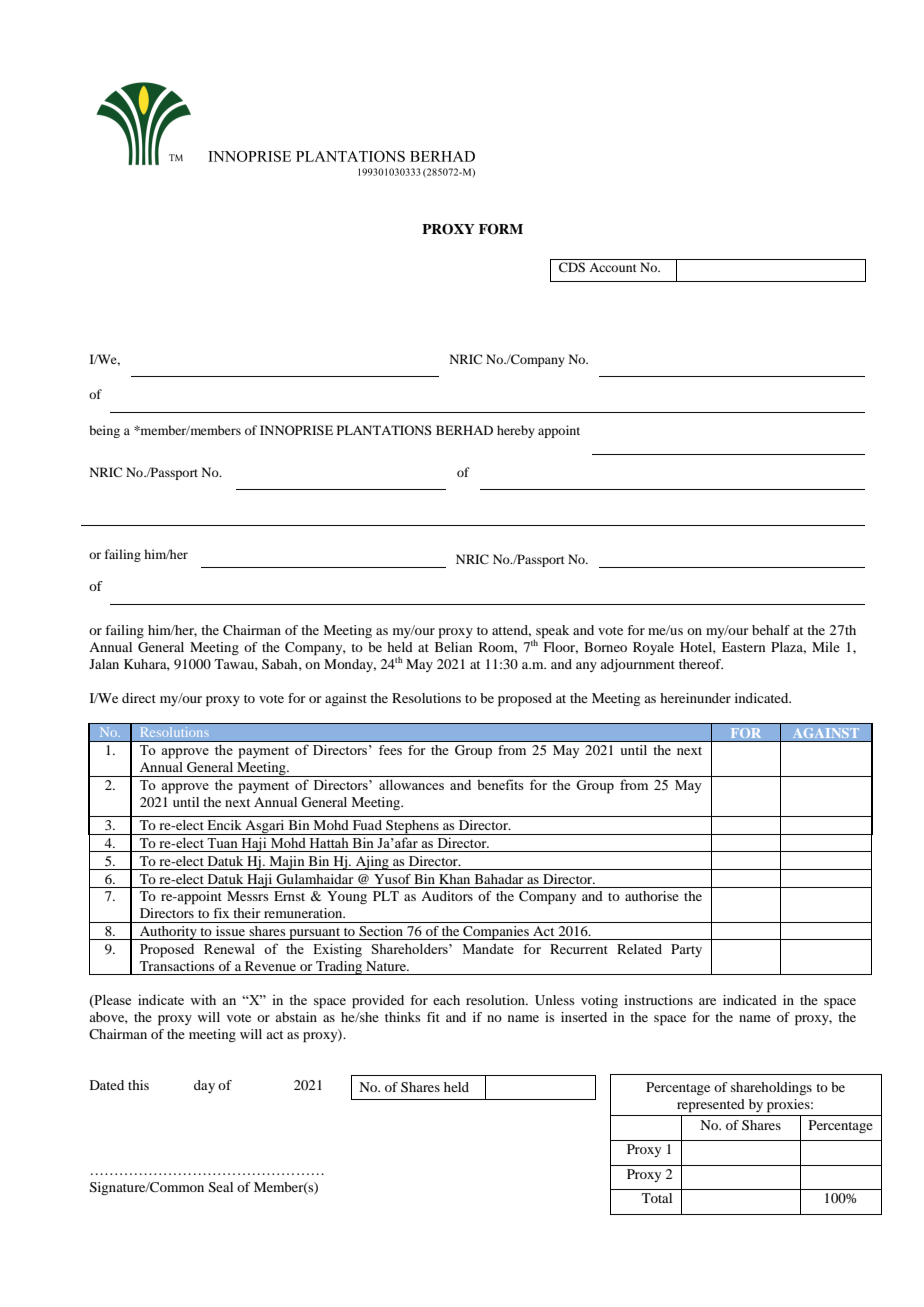 The width and height of the screenshot is (924, 1307). What do you see at coordinates (221, 1187) in the screenshot?
I see `Seal` at bounding box center [221, 1187].
